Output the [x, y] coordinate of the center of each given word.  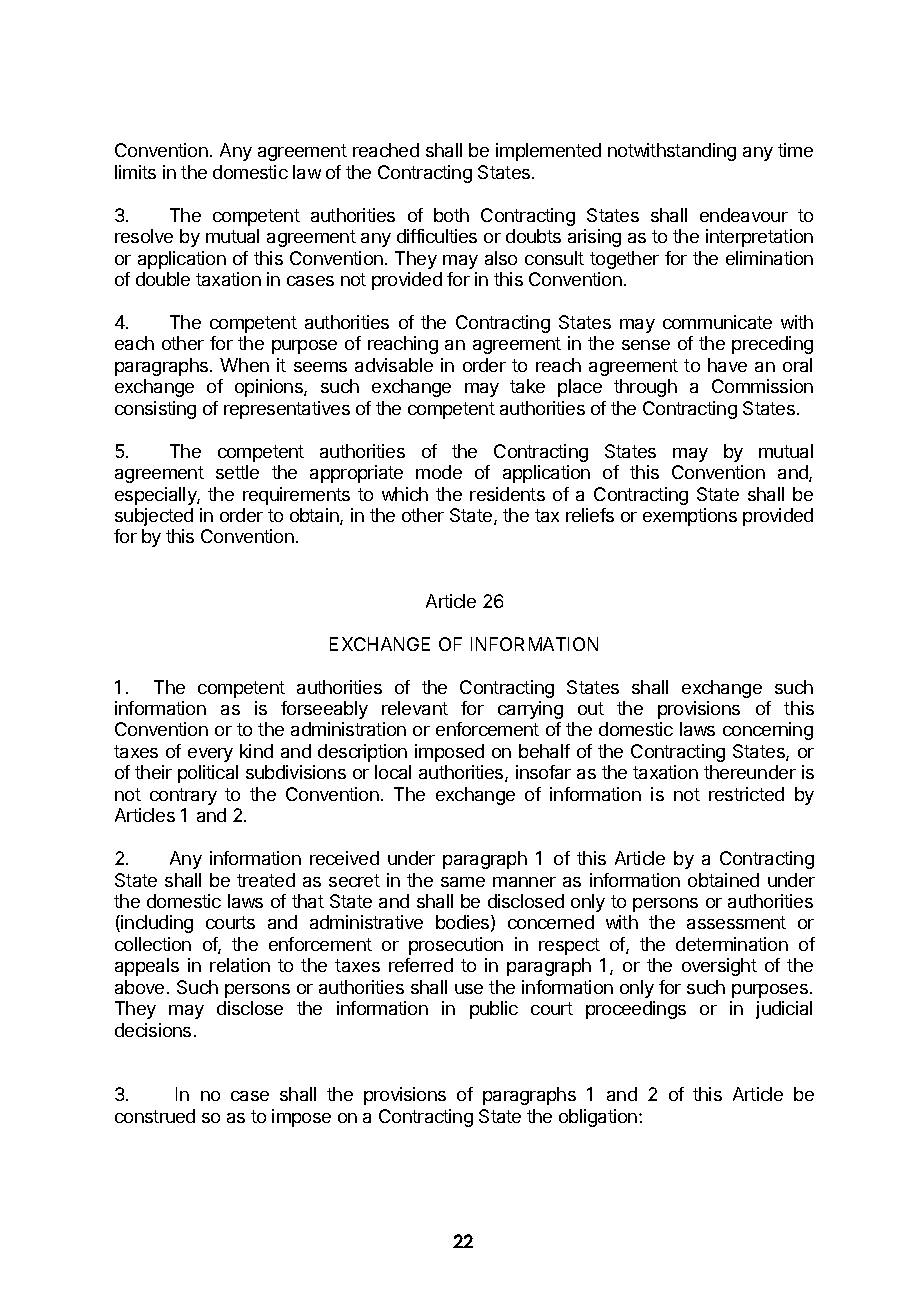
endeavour [744, 215]
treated [266, 880]
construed [155, 1116]
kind [256, 751]
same [463, 882]
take [527, 386]
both [451, 215]
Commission [762, 386]
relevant [415, 708]
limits [135, 172]
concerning [768, 731]
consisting [155, 410]
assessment [736, 922]
